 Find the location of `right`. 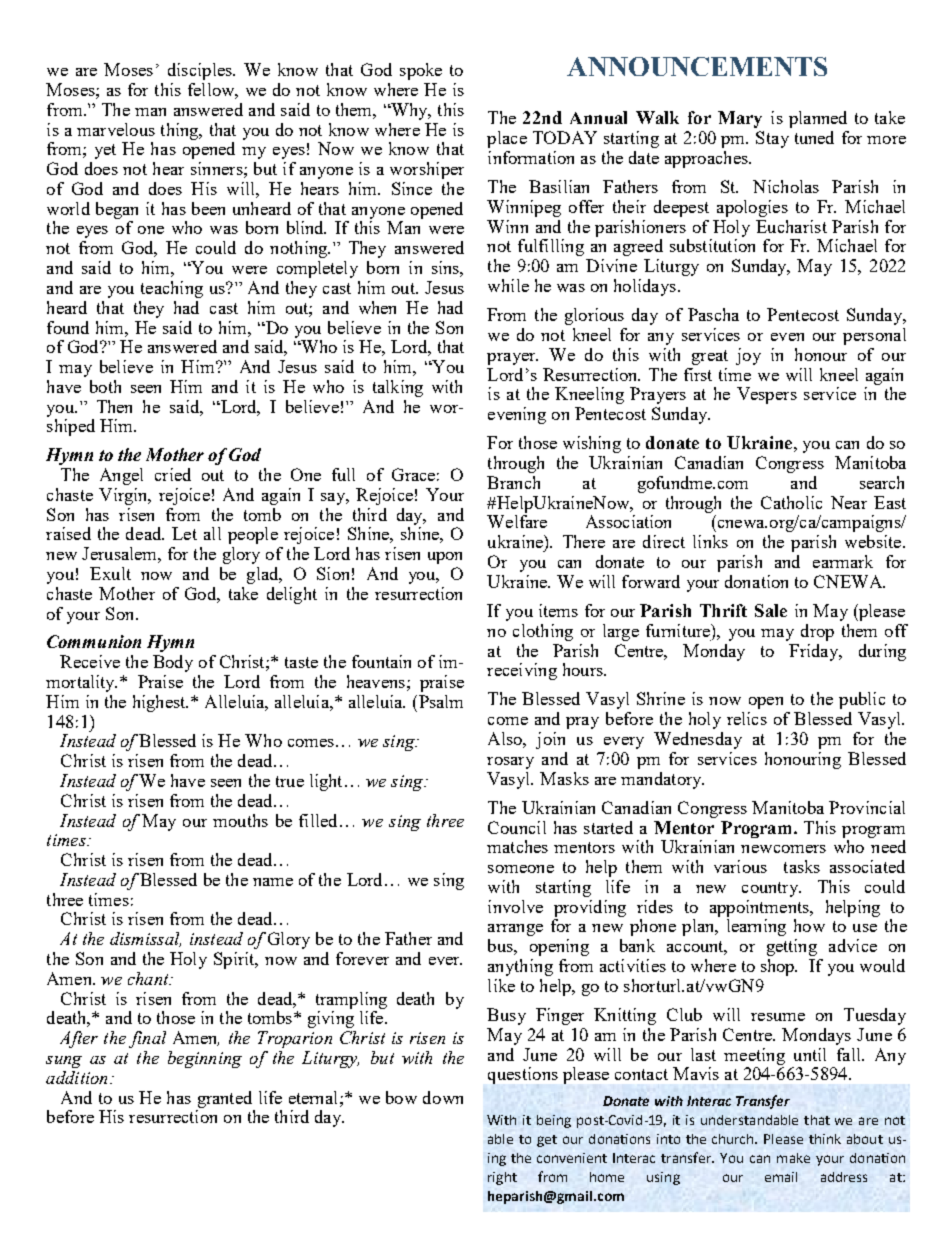

right is located at coordinates (502, 1178).
